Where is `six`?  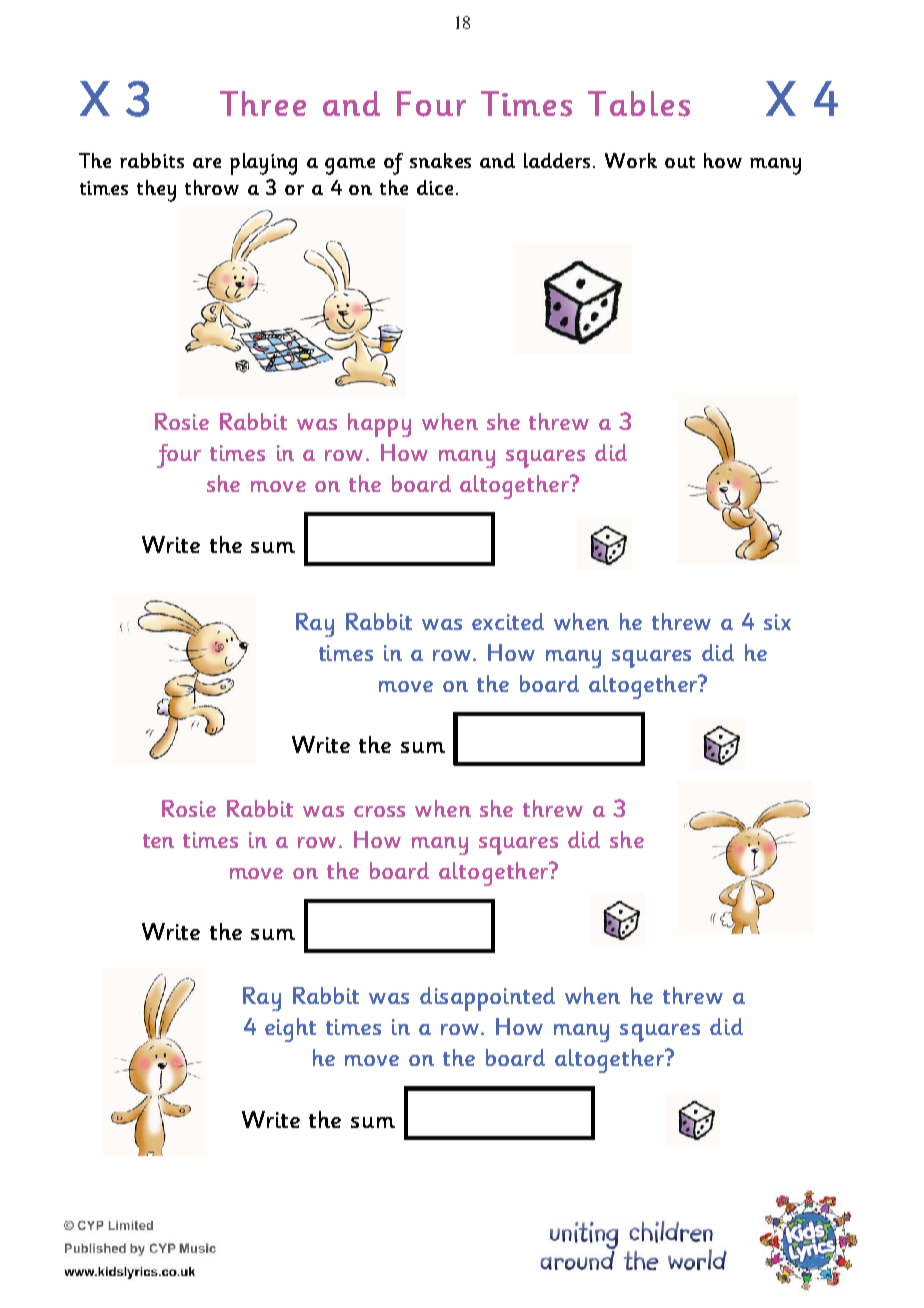
six is located at coordinates (777, 622).
